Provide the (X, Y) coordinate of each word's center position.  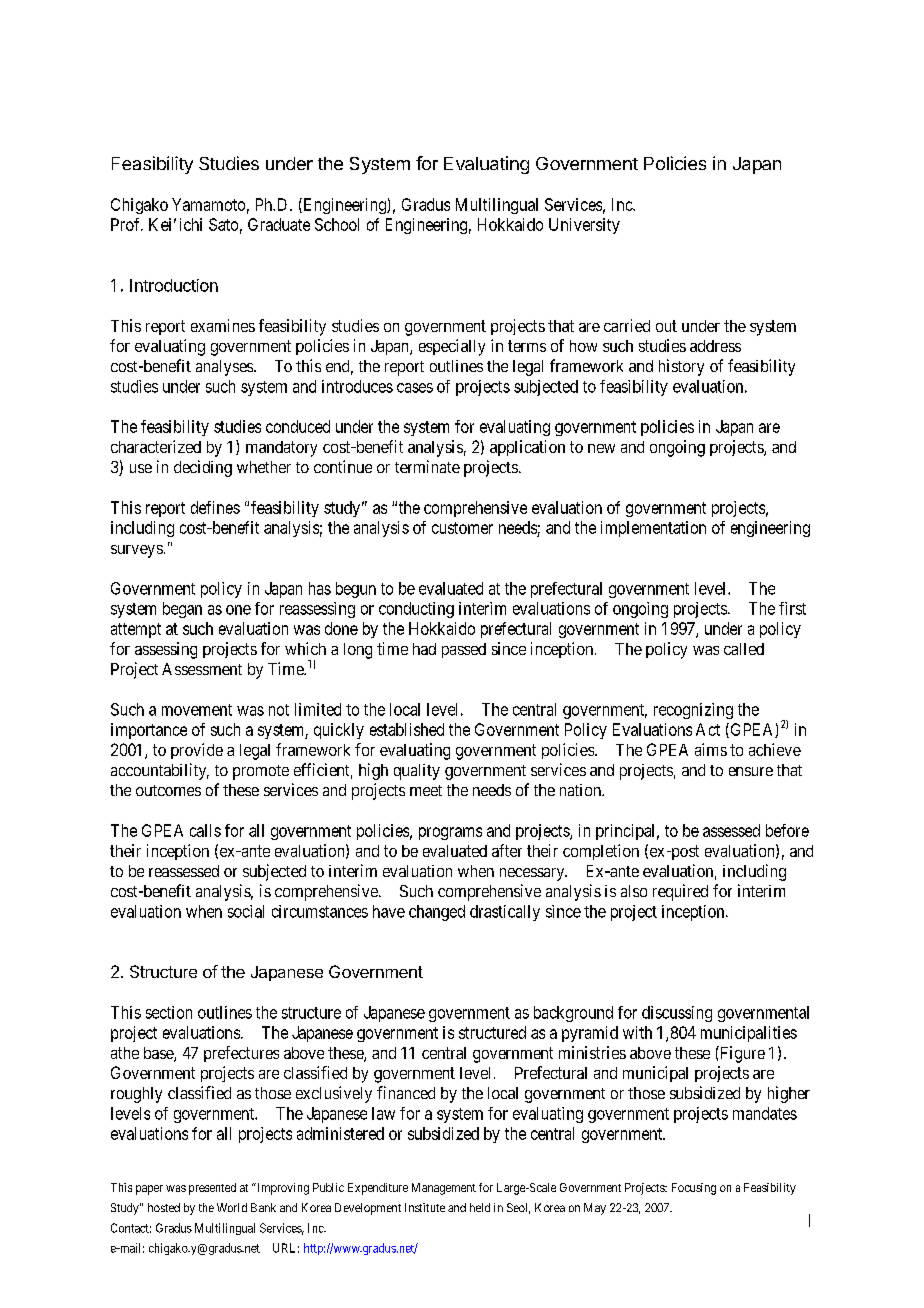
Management (444, 1189)
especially (452, 347)
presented (212, 1189)
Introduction (174, 285)
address (715, 346)
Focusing (694, 1189)
